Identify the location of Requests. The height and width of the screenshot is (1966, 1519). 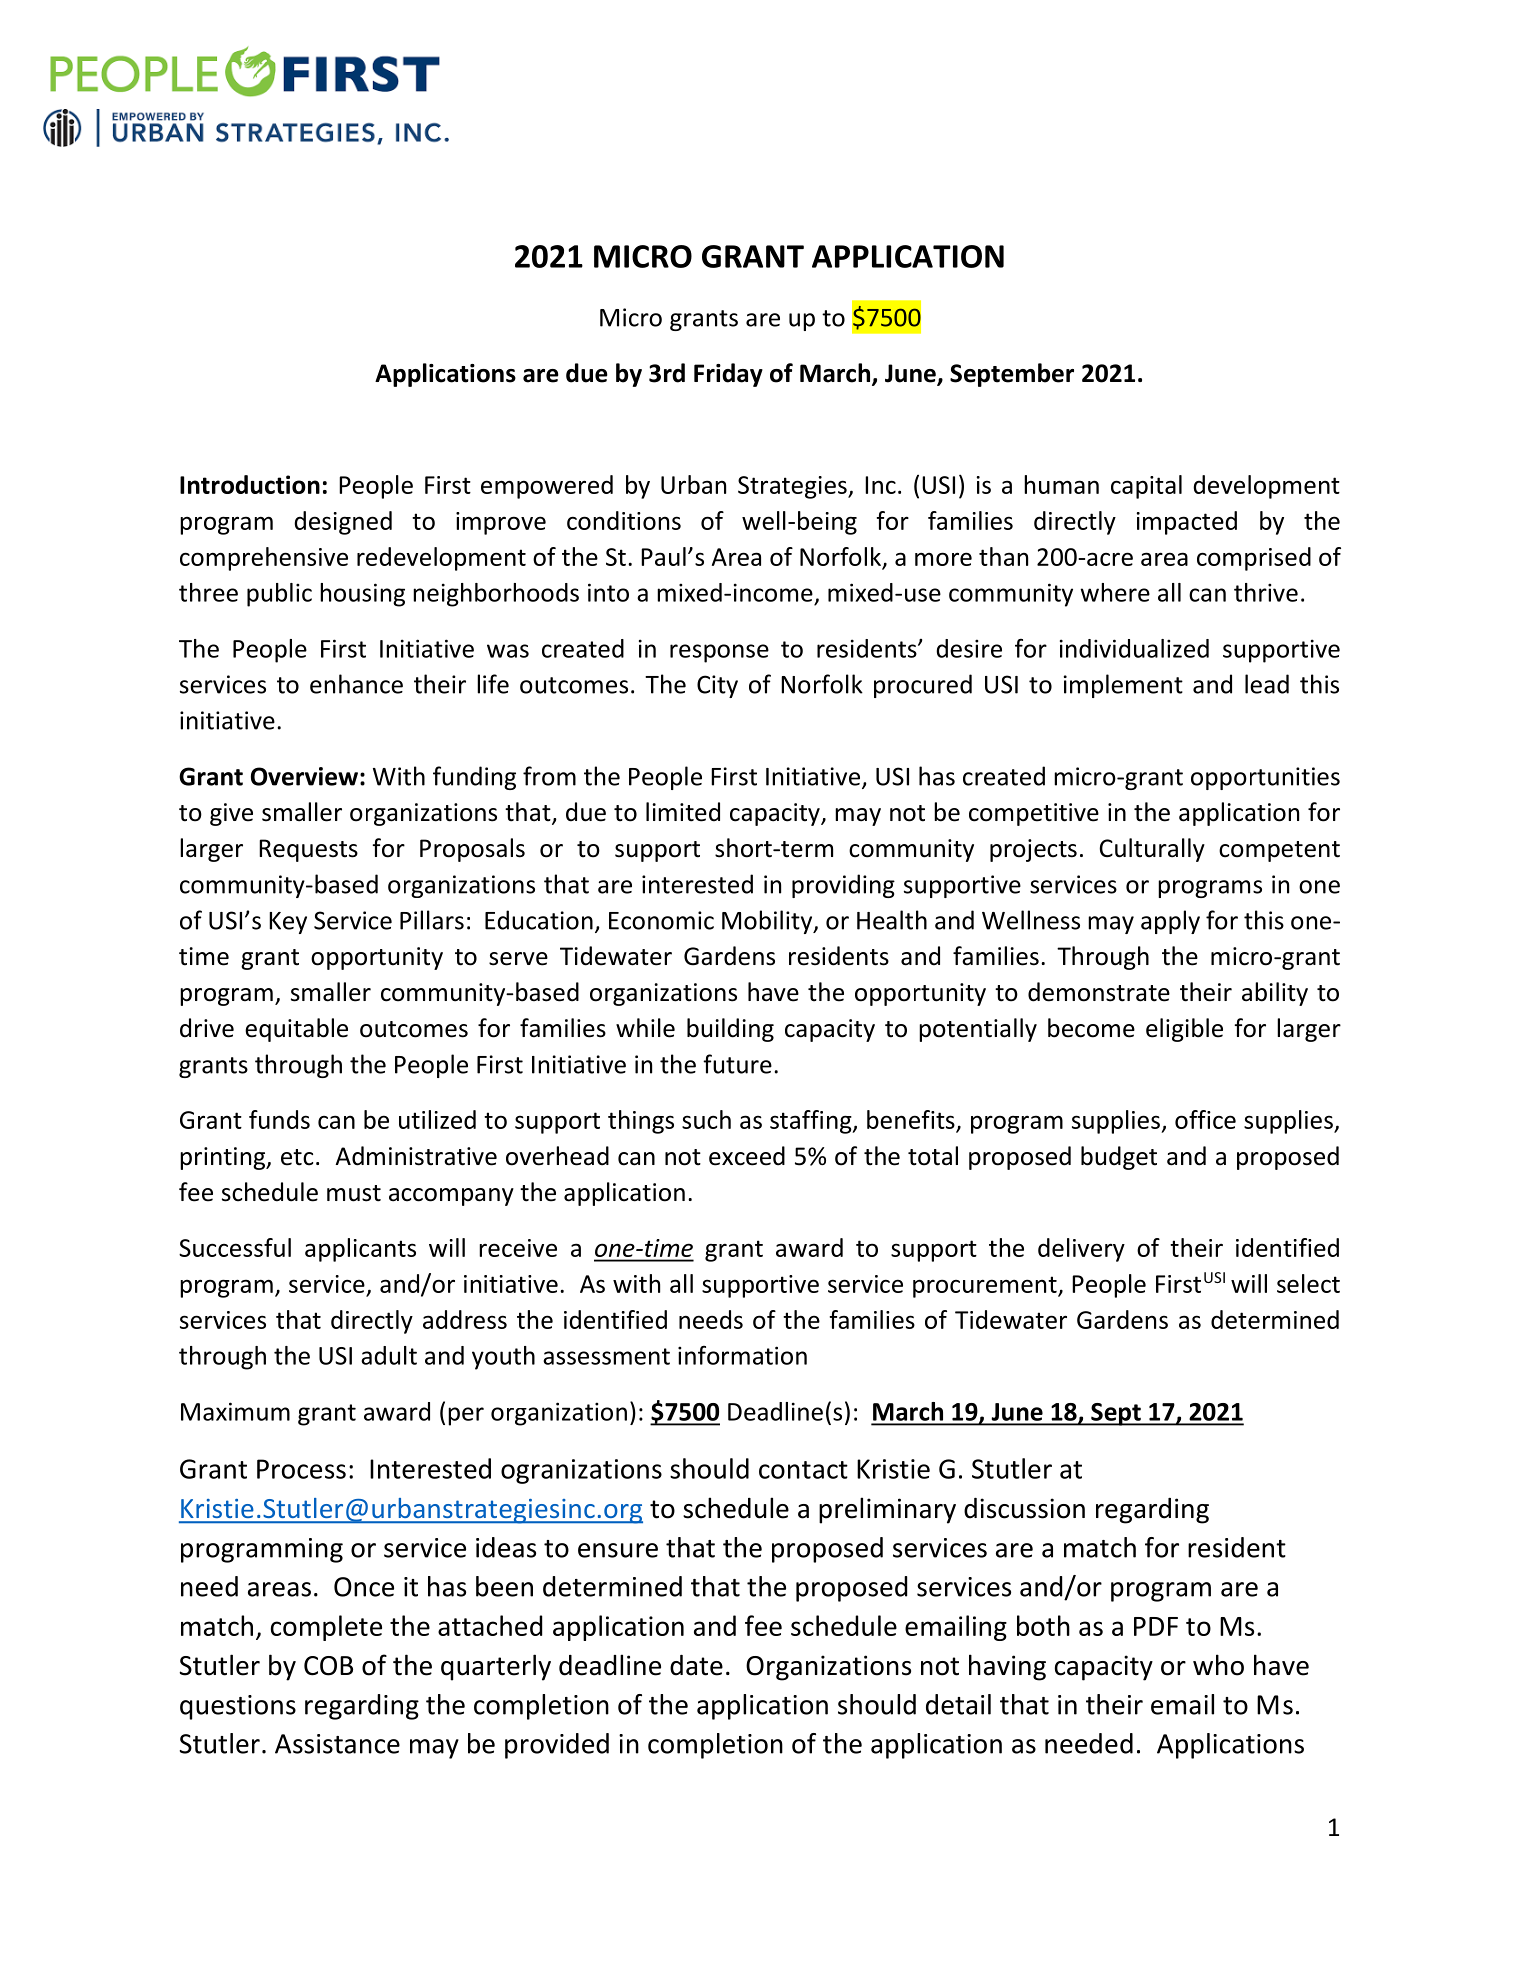
(308, 850).
